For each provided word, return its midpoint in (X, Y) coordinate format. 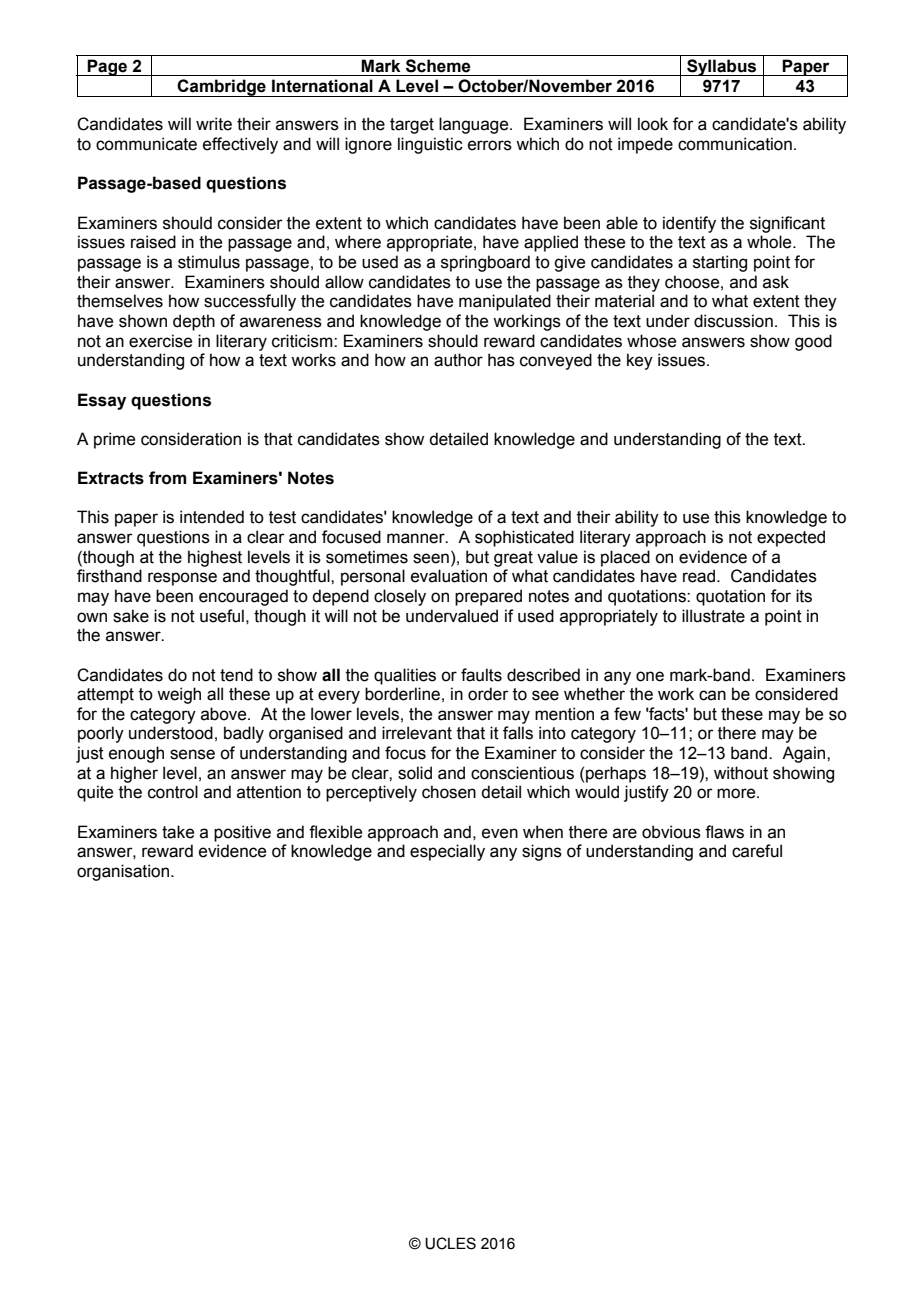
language (475, 125)
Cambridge (222, 88)
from (167, 478)
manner (417, 538)
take (178, 832)
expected (791, 538)
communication (735, 144)
